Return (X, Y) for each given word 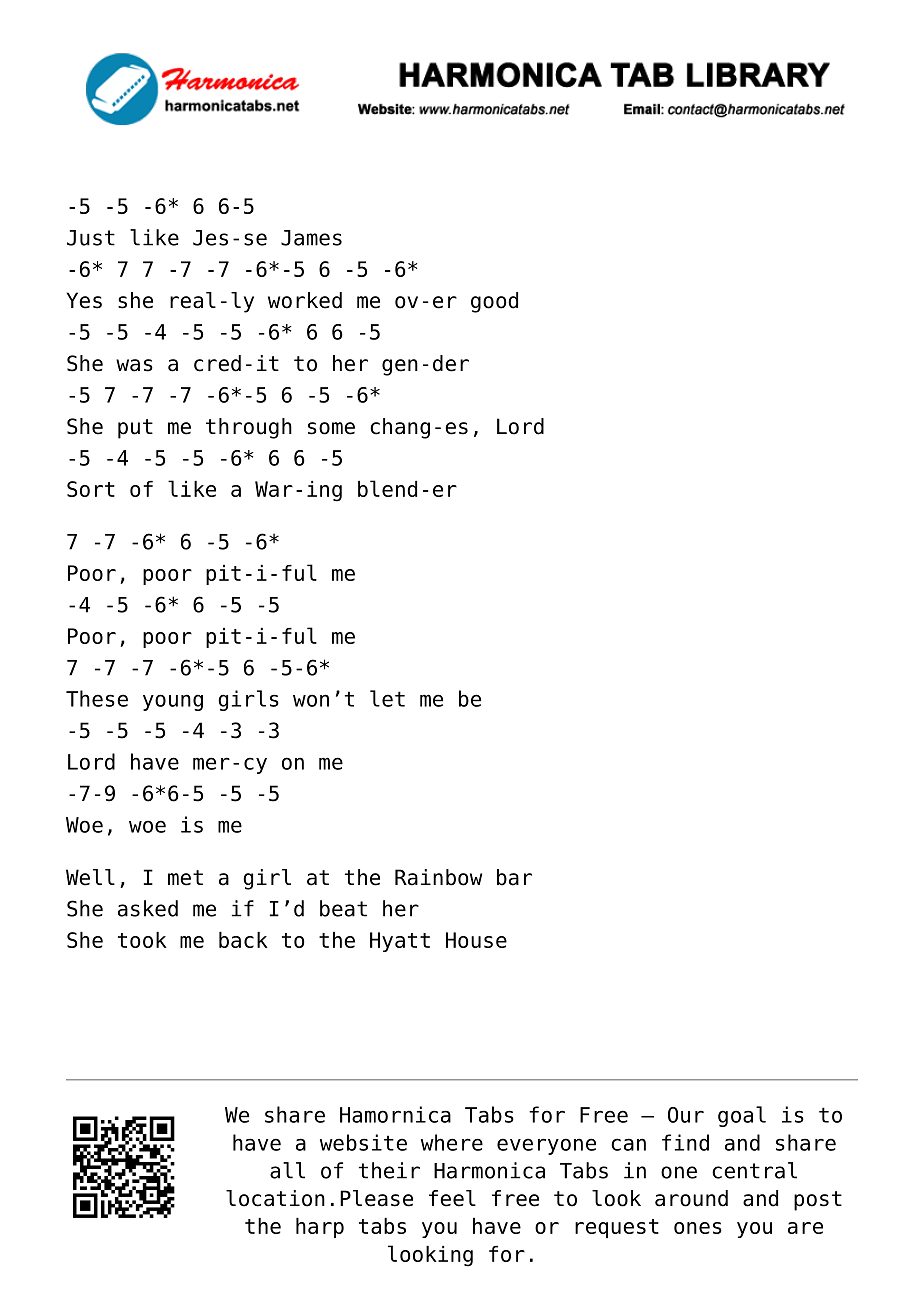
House (476, 940)
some (331, 428)
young (173, 702)
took (142, 940)
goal (742, 1116)
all (287, 1170)
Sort (91, 489)
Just (91, 238)
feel (452, 1198)
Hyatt (400, 942)
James (311, 238)
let (387, 698)
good (494, 302)
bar (514, 877)
